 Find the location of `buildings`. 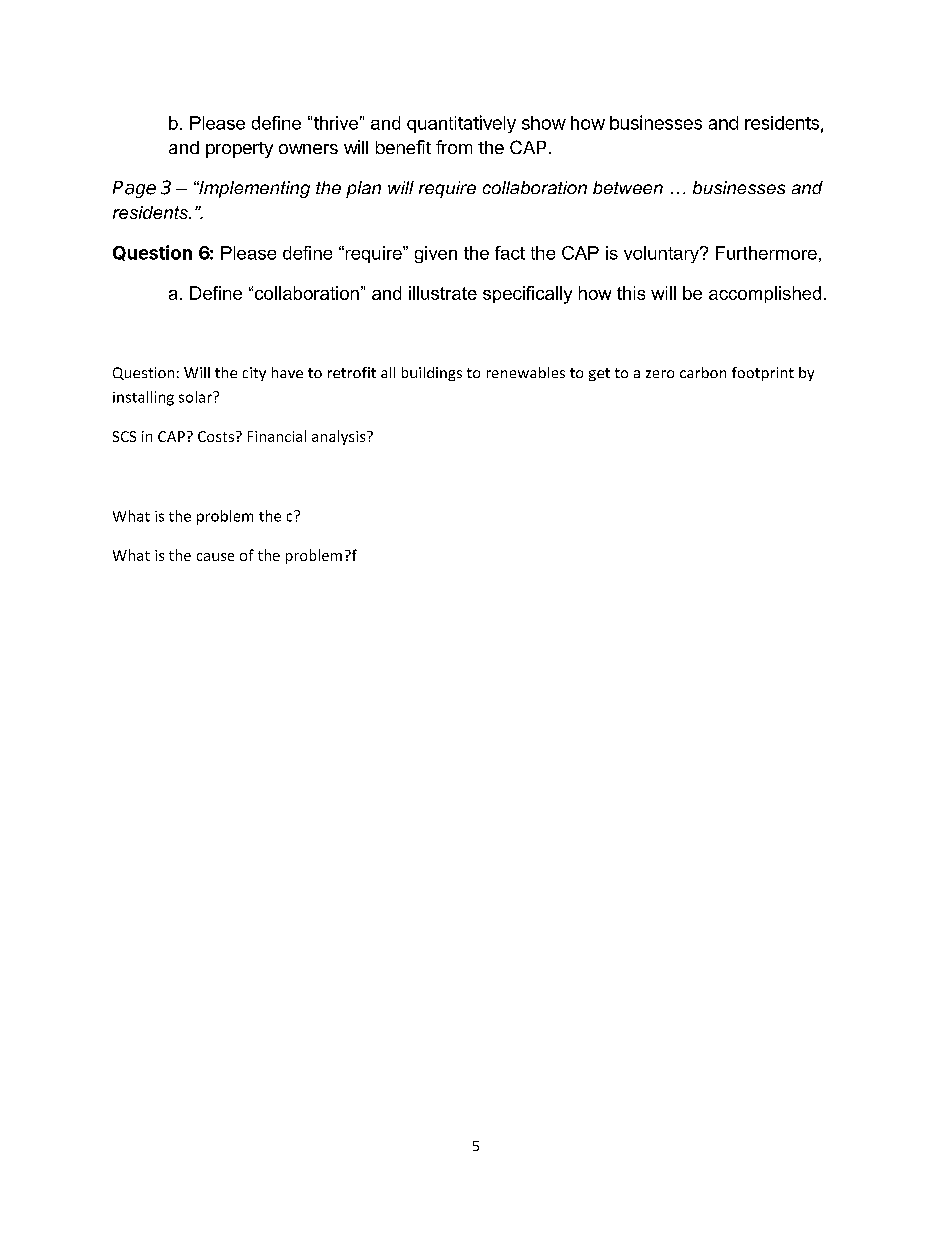

buildings is located at coordinates (432, 374).
